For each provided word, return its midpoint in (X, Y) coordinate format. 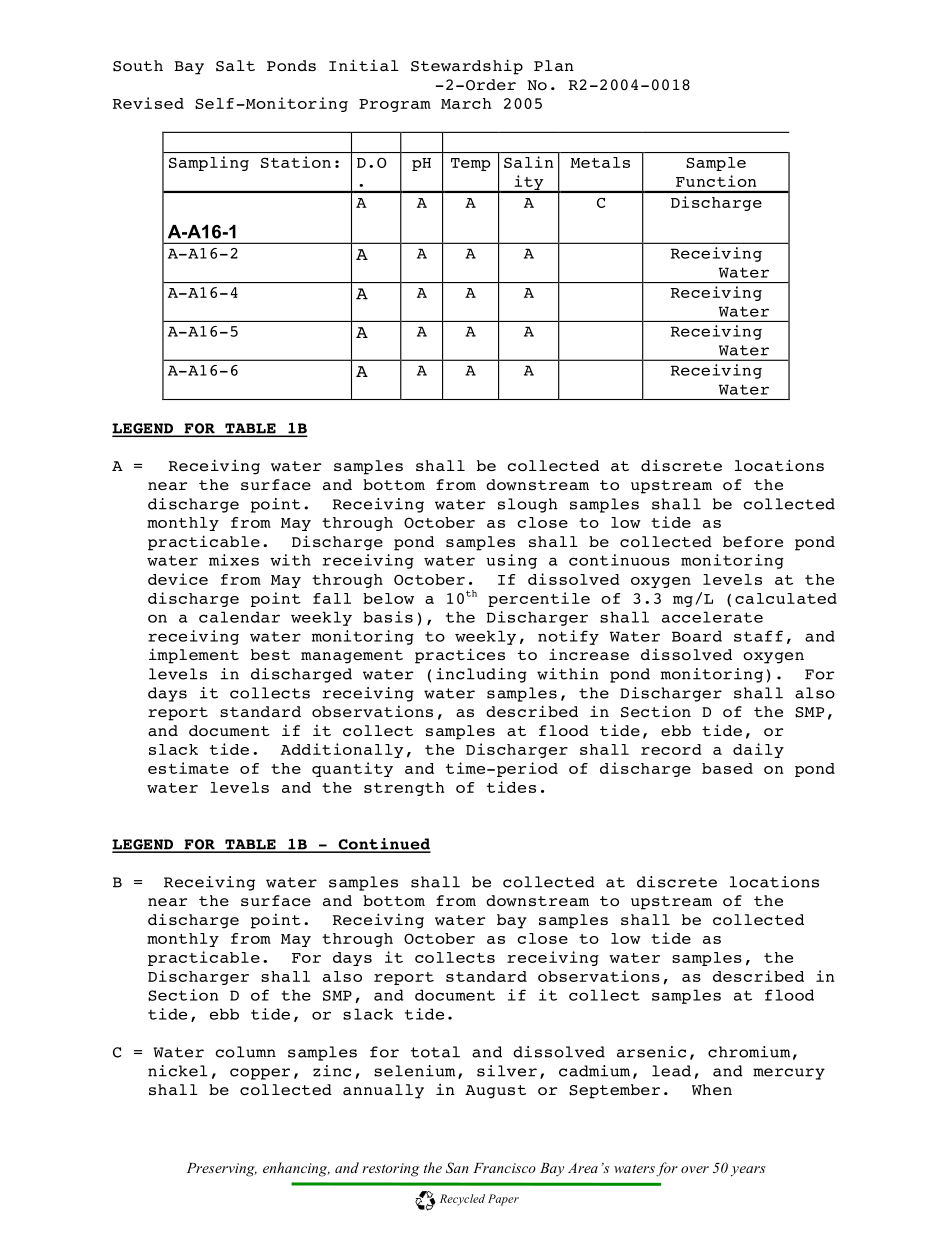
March (466, 103)
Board (697, 636)
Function (716, 181)
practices (460, 656)
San (457, 1168)
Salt (235, 66)
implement (194, 656)
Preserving (222, 1170)
